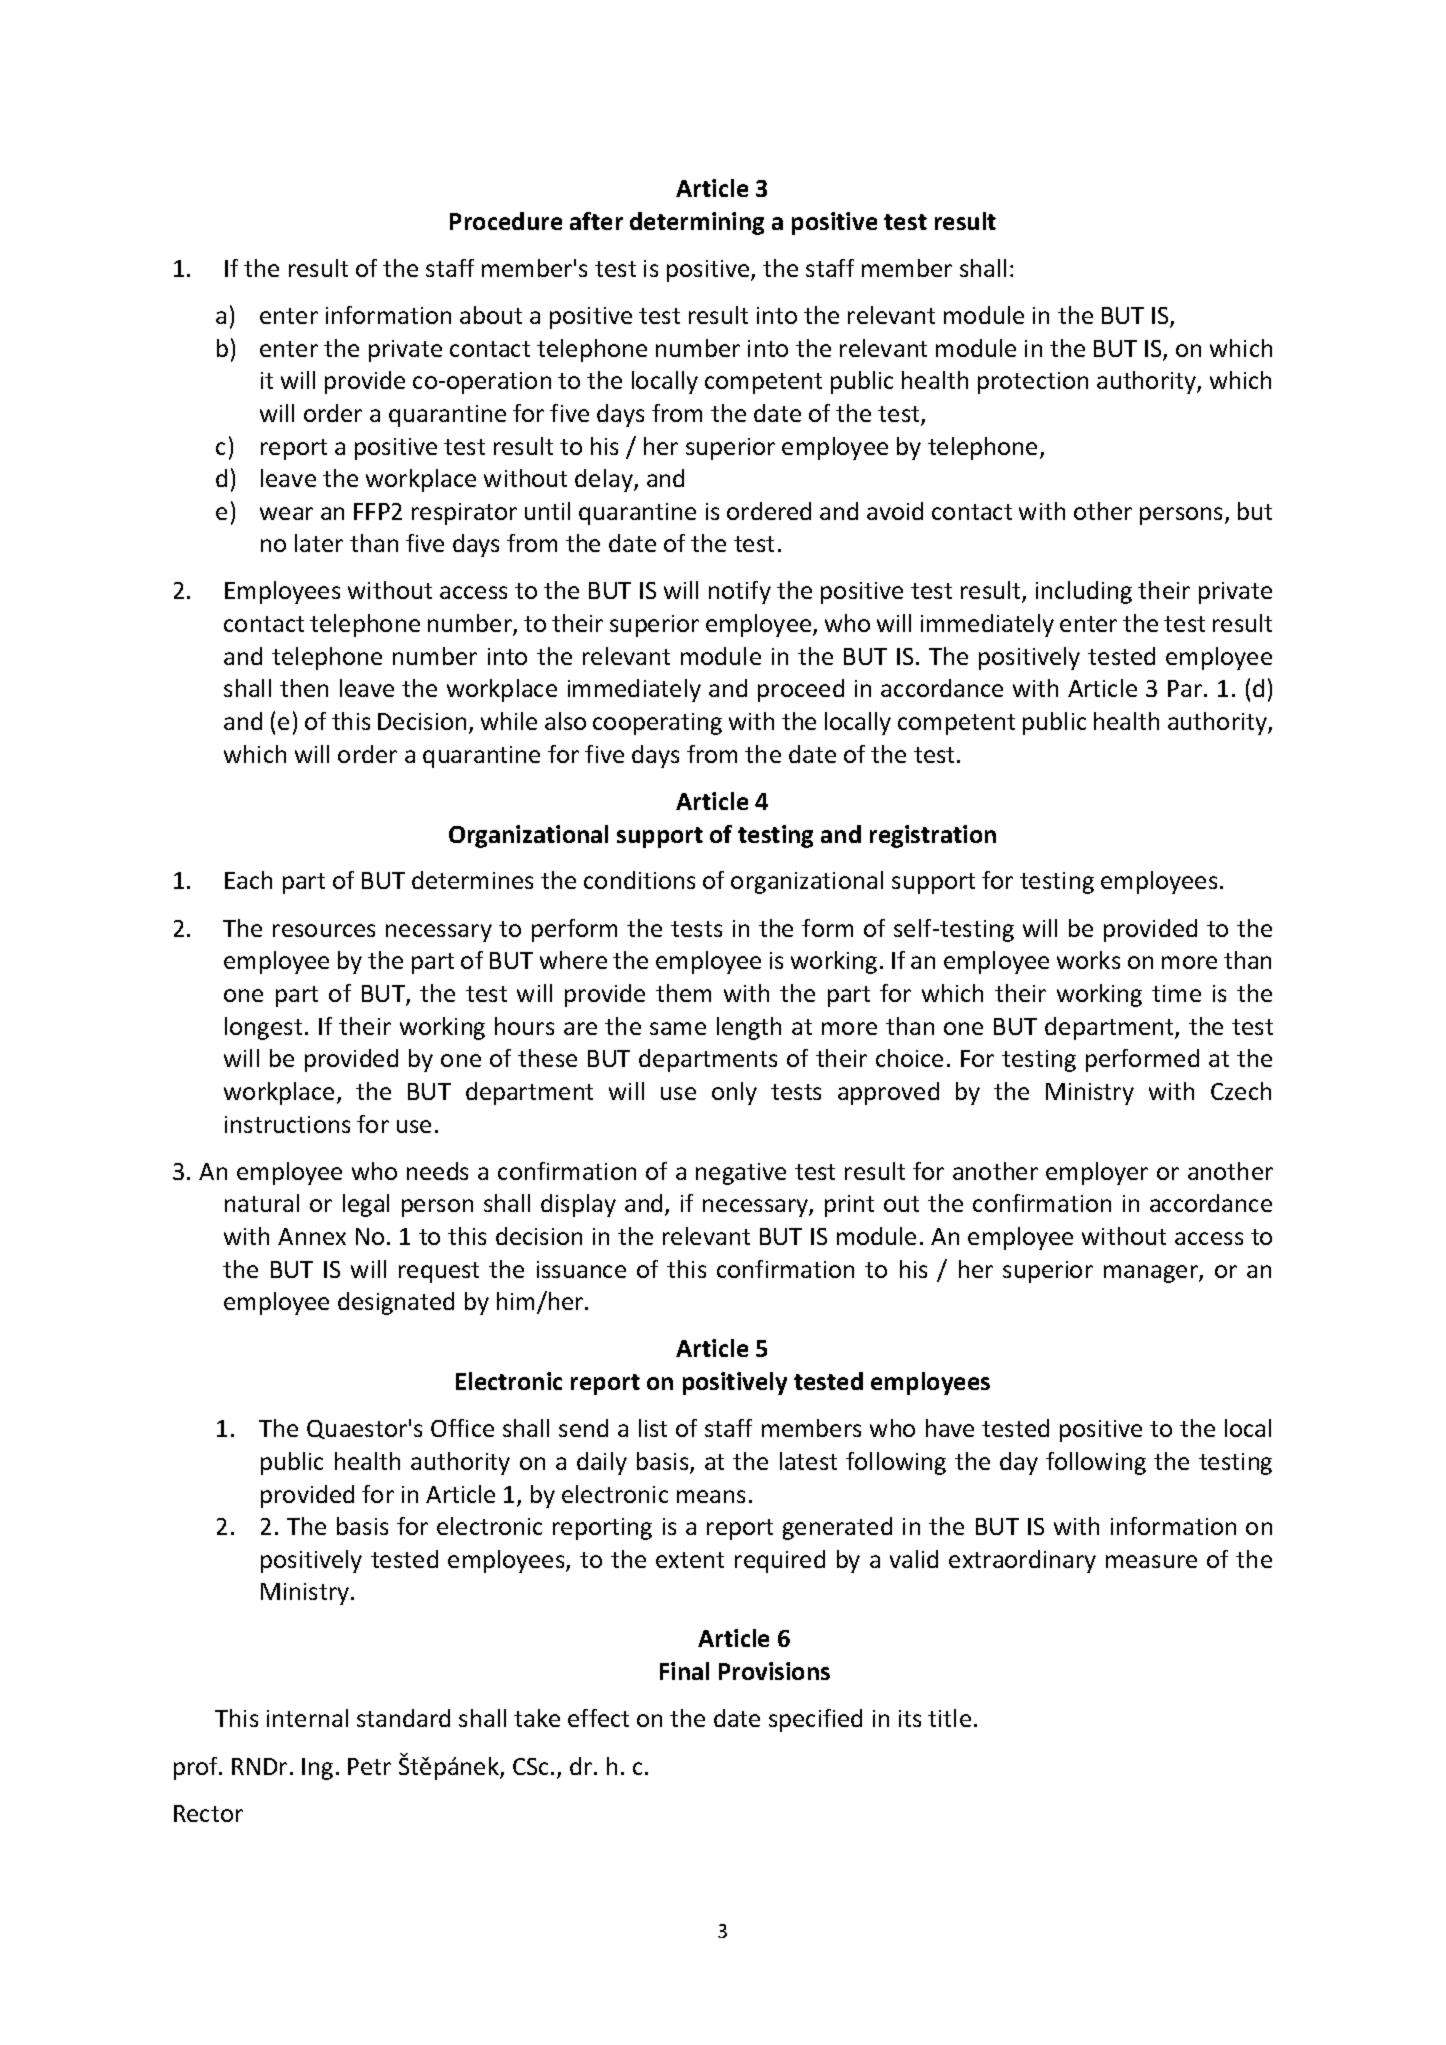 The image size is (1446, 2045). I want to click on Petr, so click(369, 1766).
